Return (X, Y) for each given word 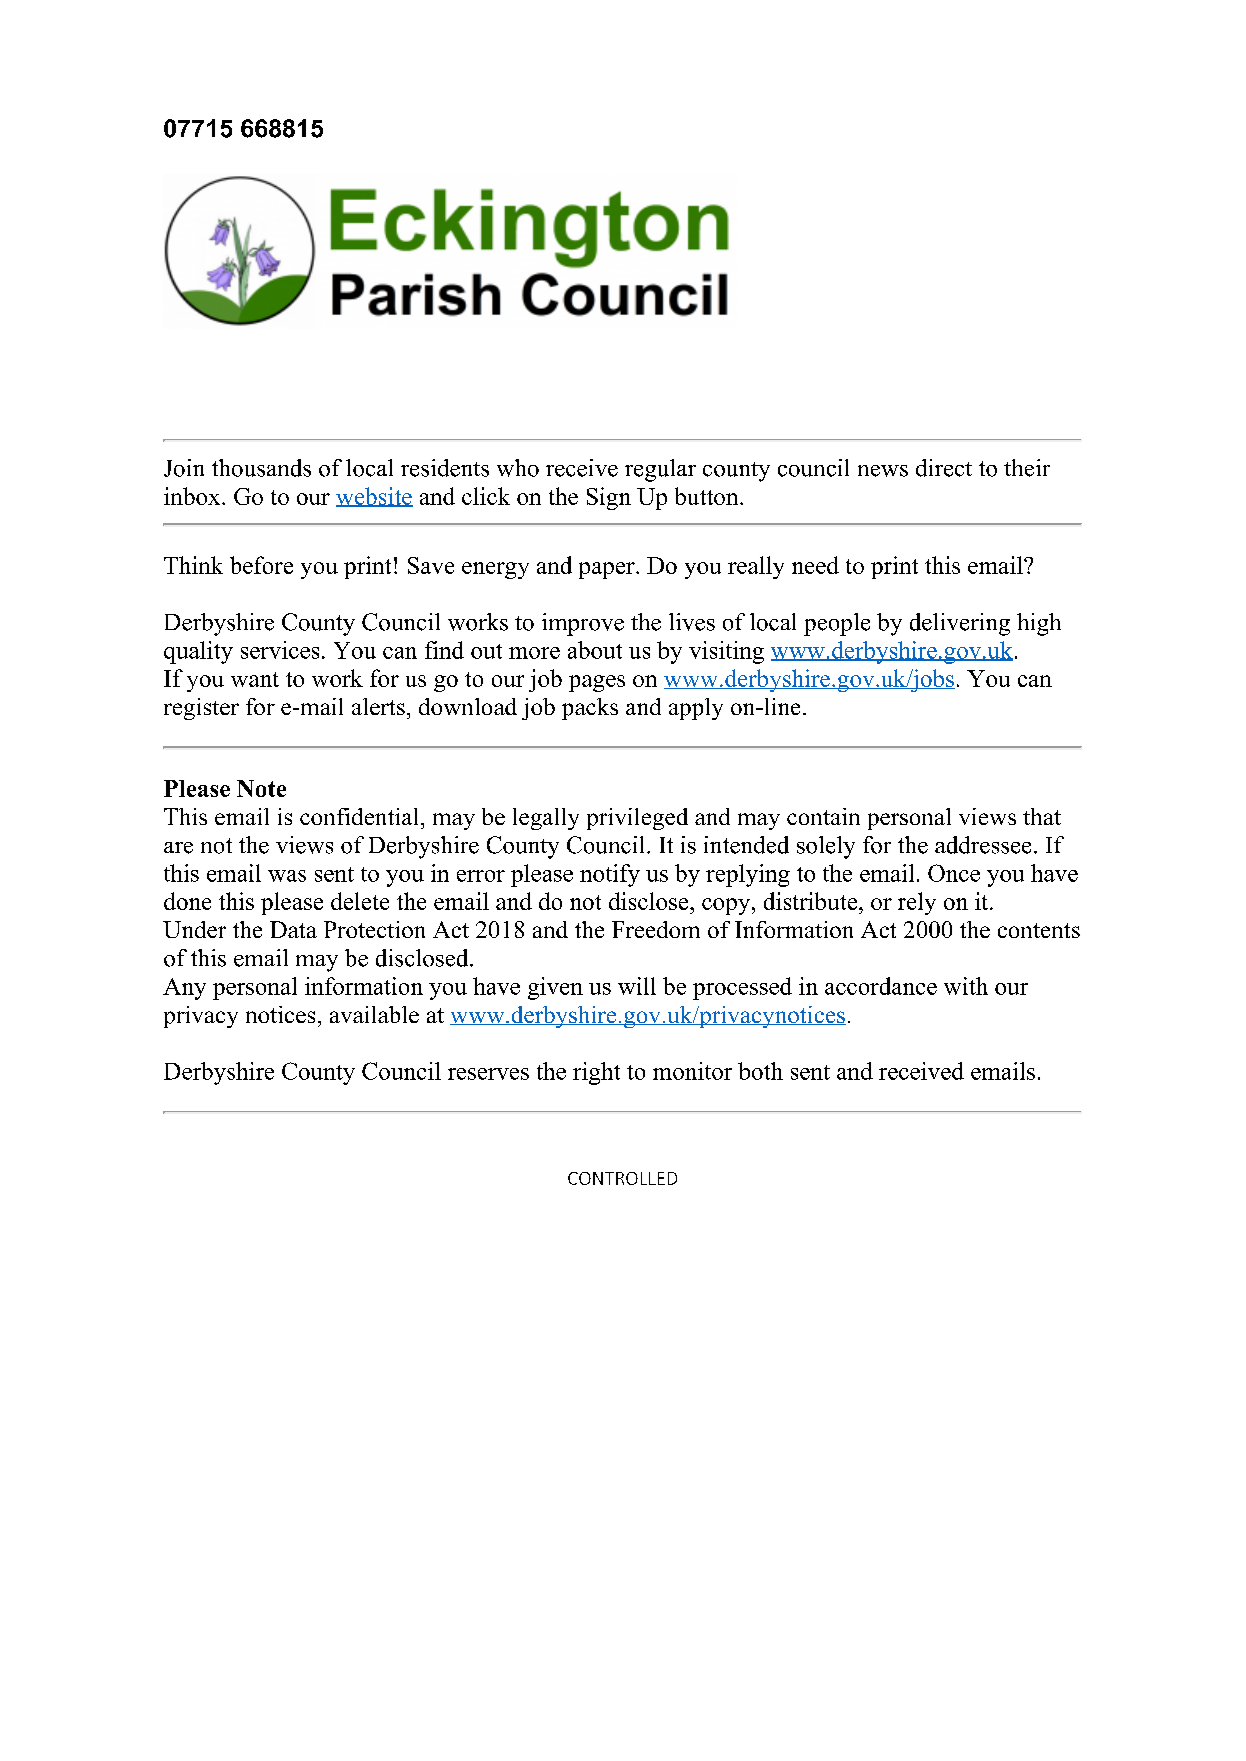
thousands (261, 468)
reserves (488, 1074)
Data (293, 929)
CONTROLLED (622, 1178)
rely (917, 903)
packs (590, 709)
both (760, 1071)
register (201, 709)
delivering (960, 624)
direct (944, 468)
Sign (609, 498)
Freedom (656, 929)
